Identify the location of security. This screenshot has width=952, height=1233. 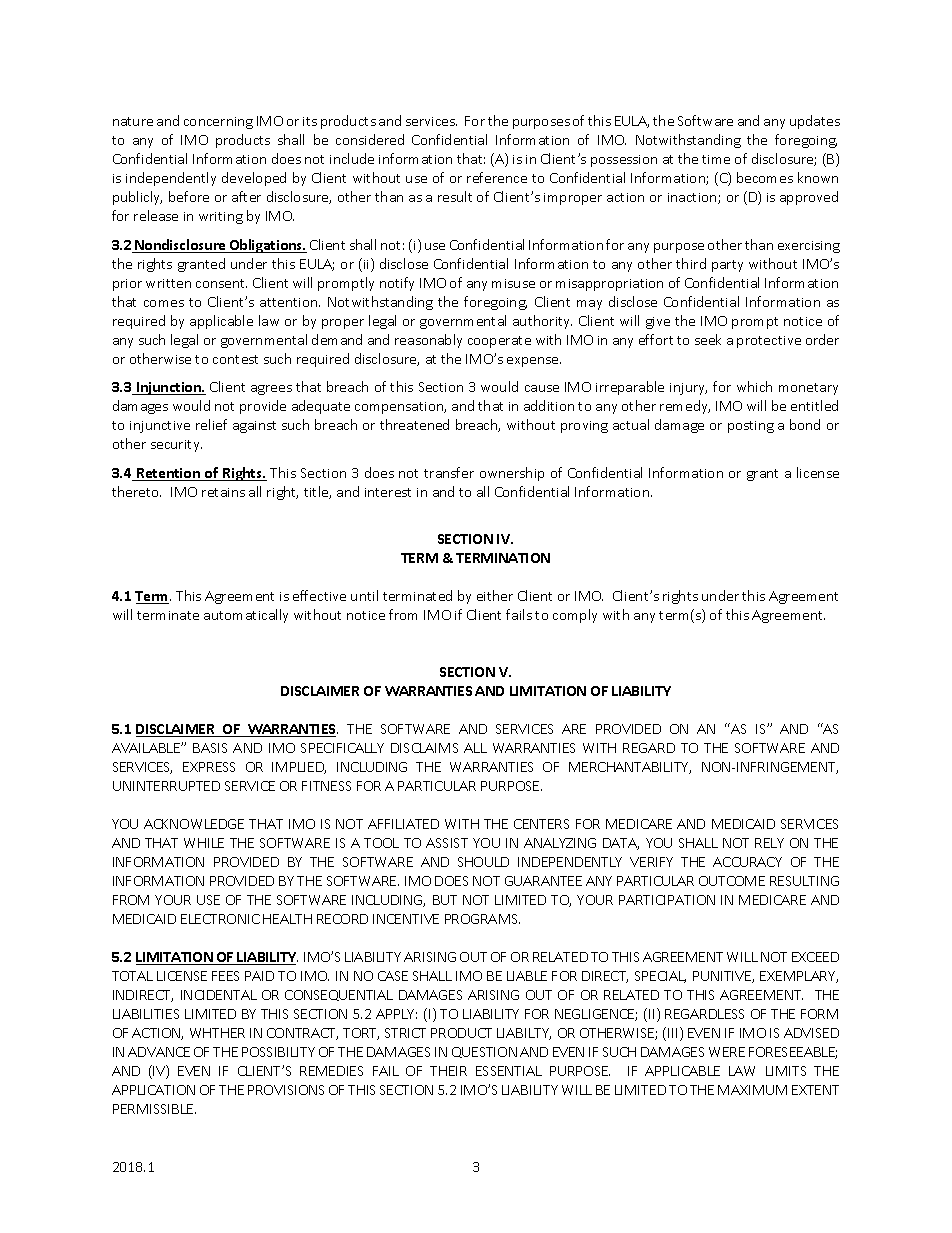
(176, 446).
